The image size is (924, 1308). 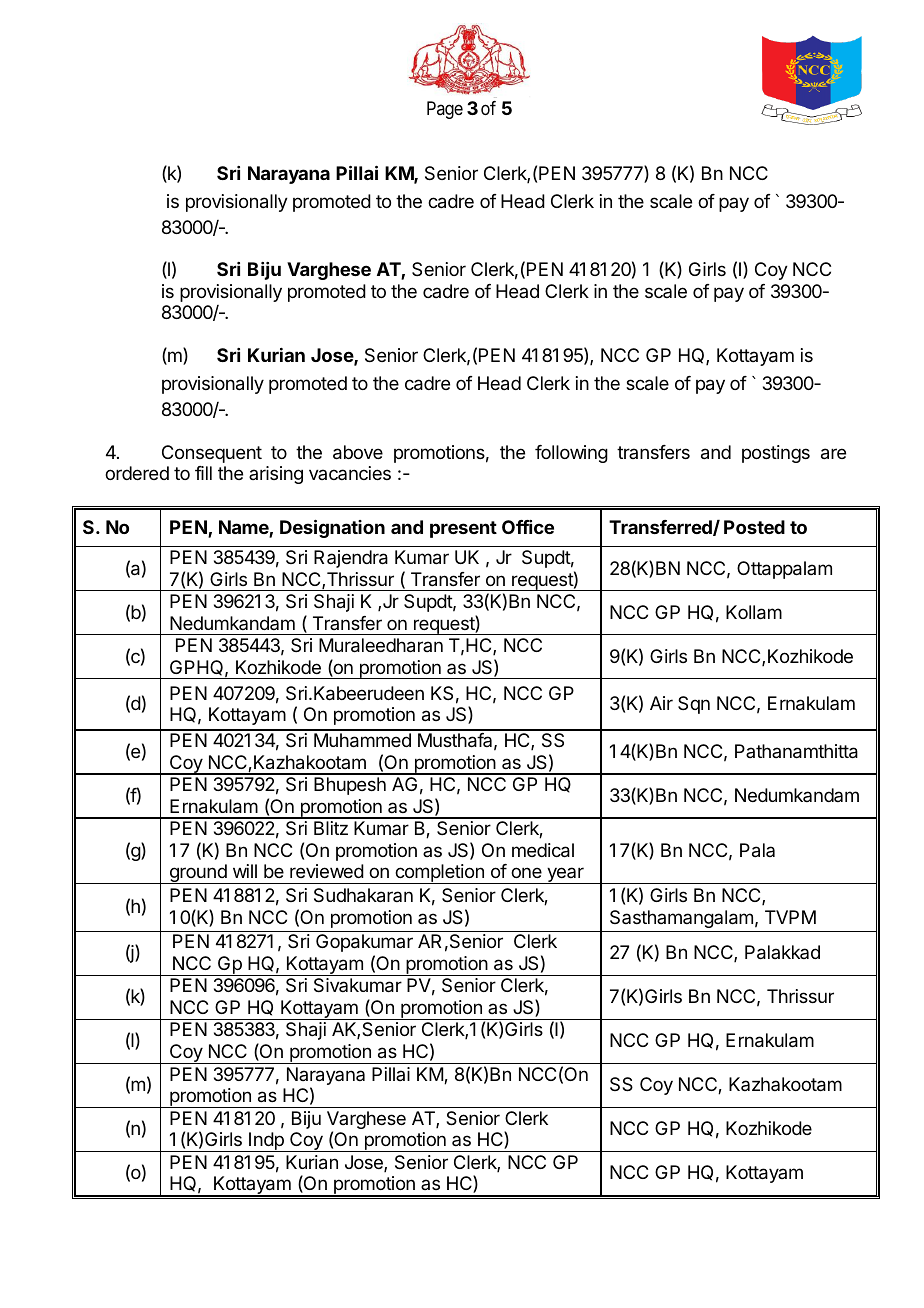 I want to click on medical, so click(x=543, y=850).
